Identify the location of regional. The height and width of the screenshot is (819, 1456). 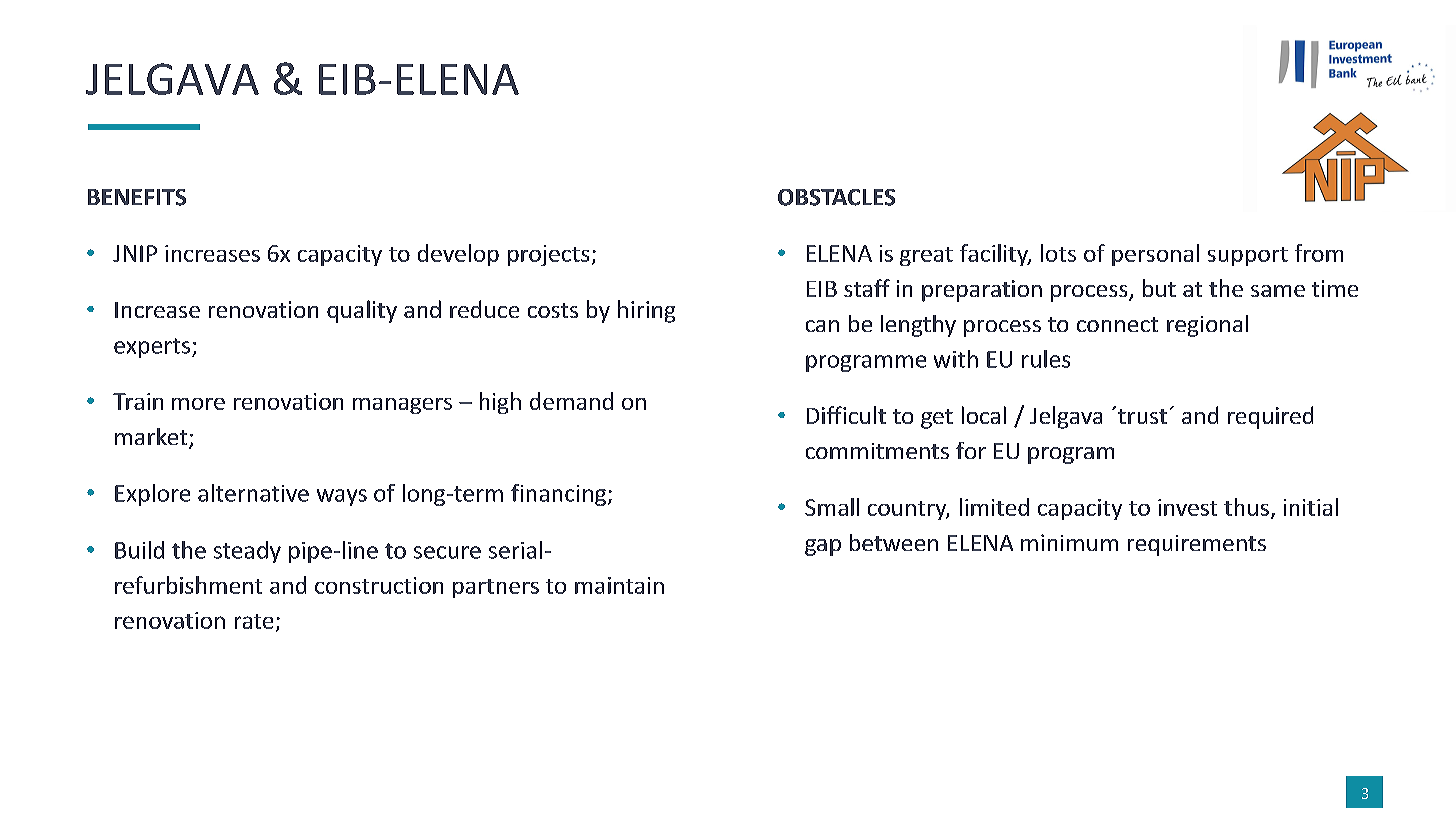
(1207, 326).
